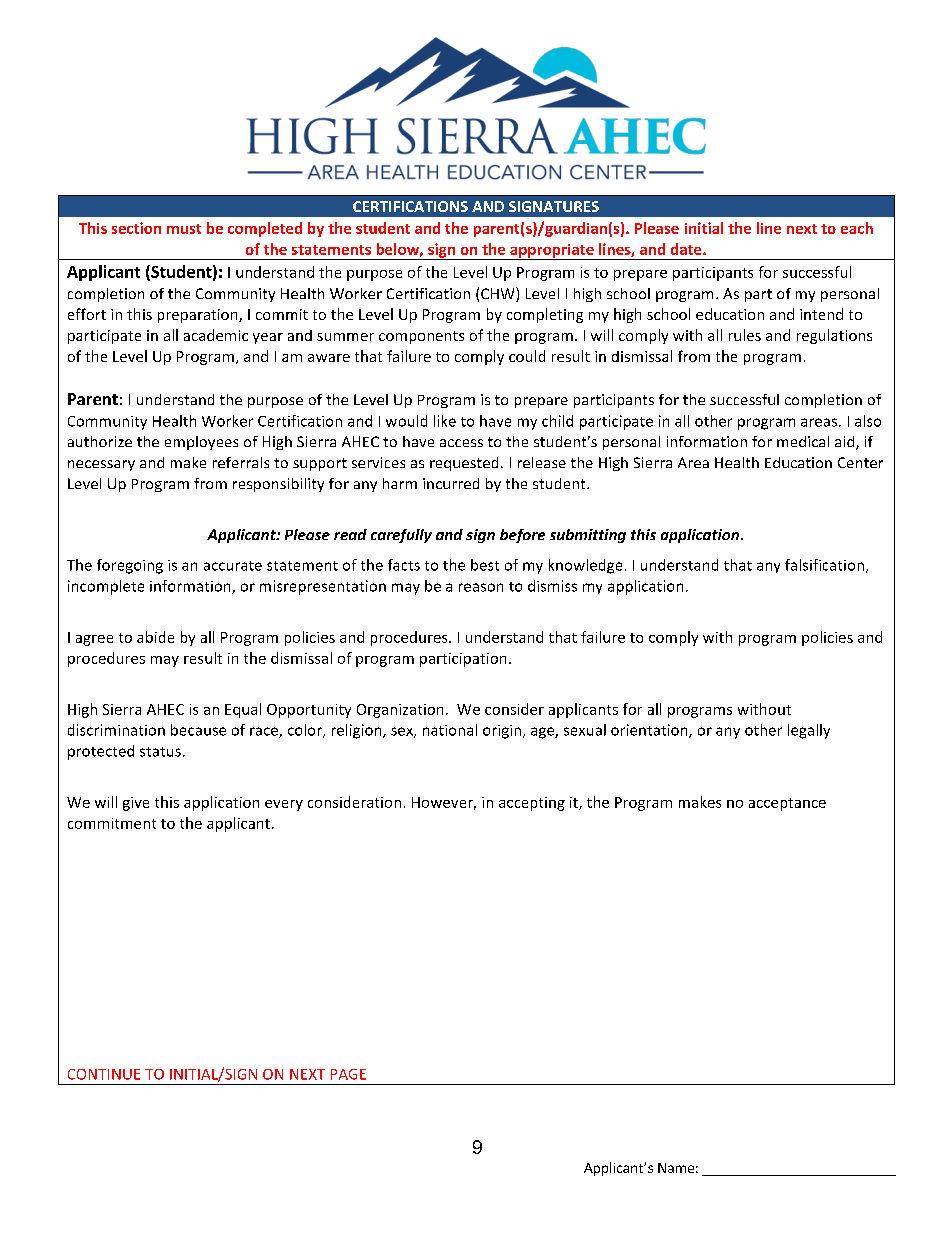  I want to click on falsification, so click(824, 565).
